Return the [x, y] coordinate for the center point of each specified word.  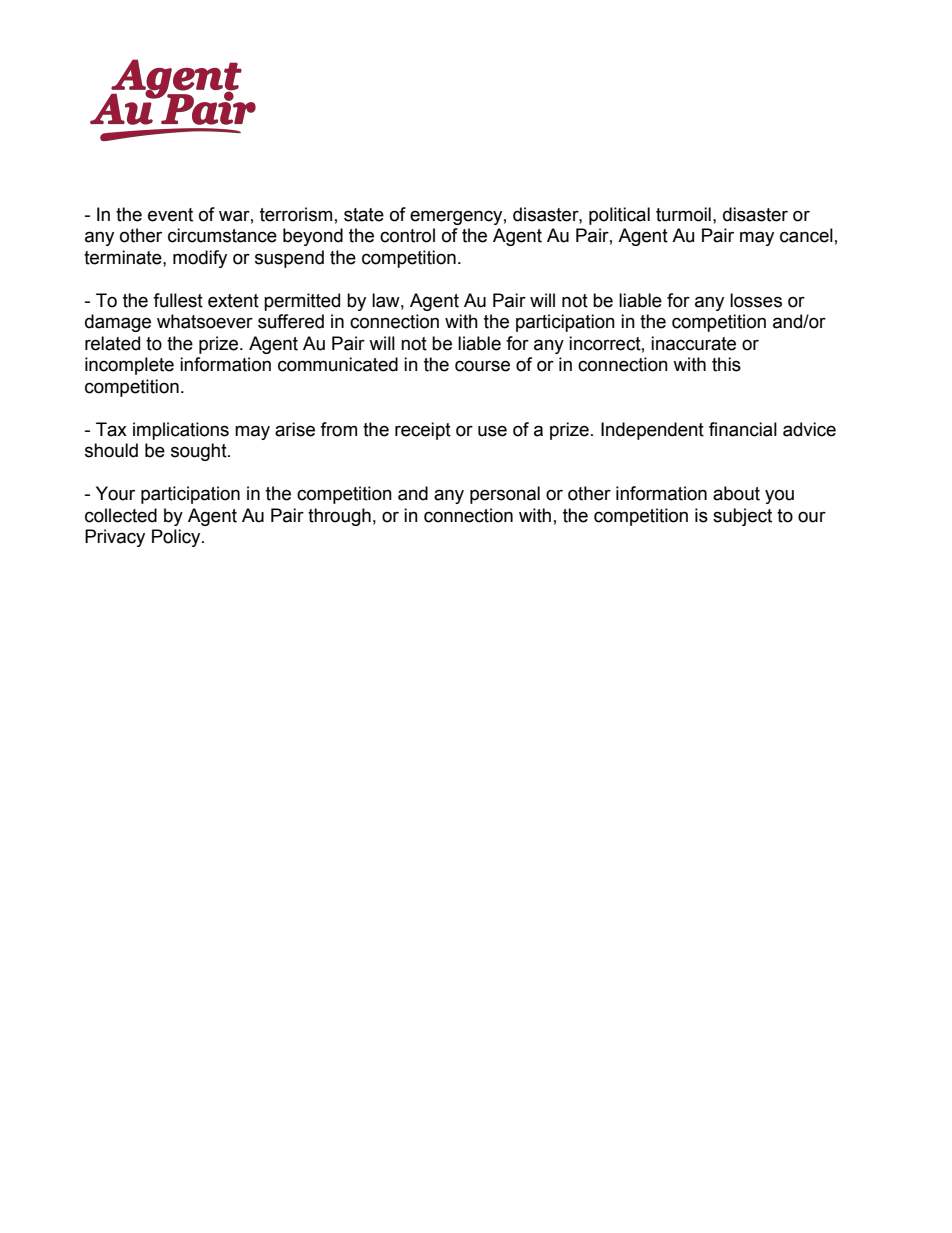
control [407, 235]
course [482, 366]
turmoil [683, 214]
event [170, 215]
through [339, 517]
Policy [177, 538]
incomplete [129, 366]
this [726, 364]
